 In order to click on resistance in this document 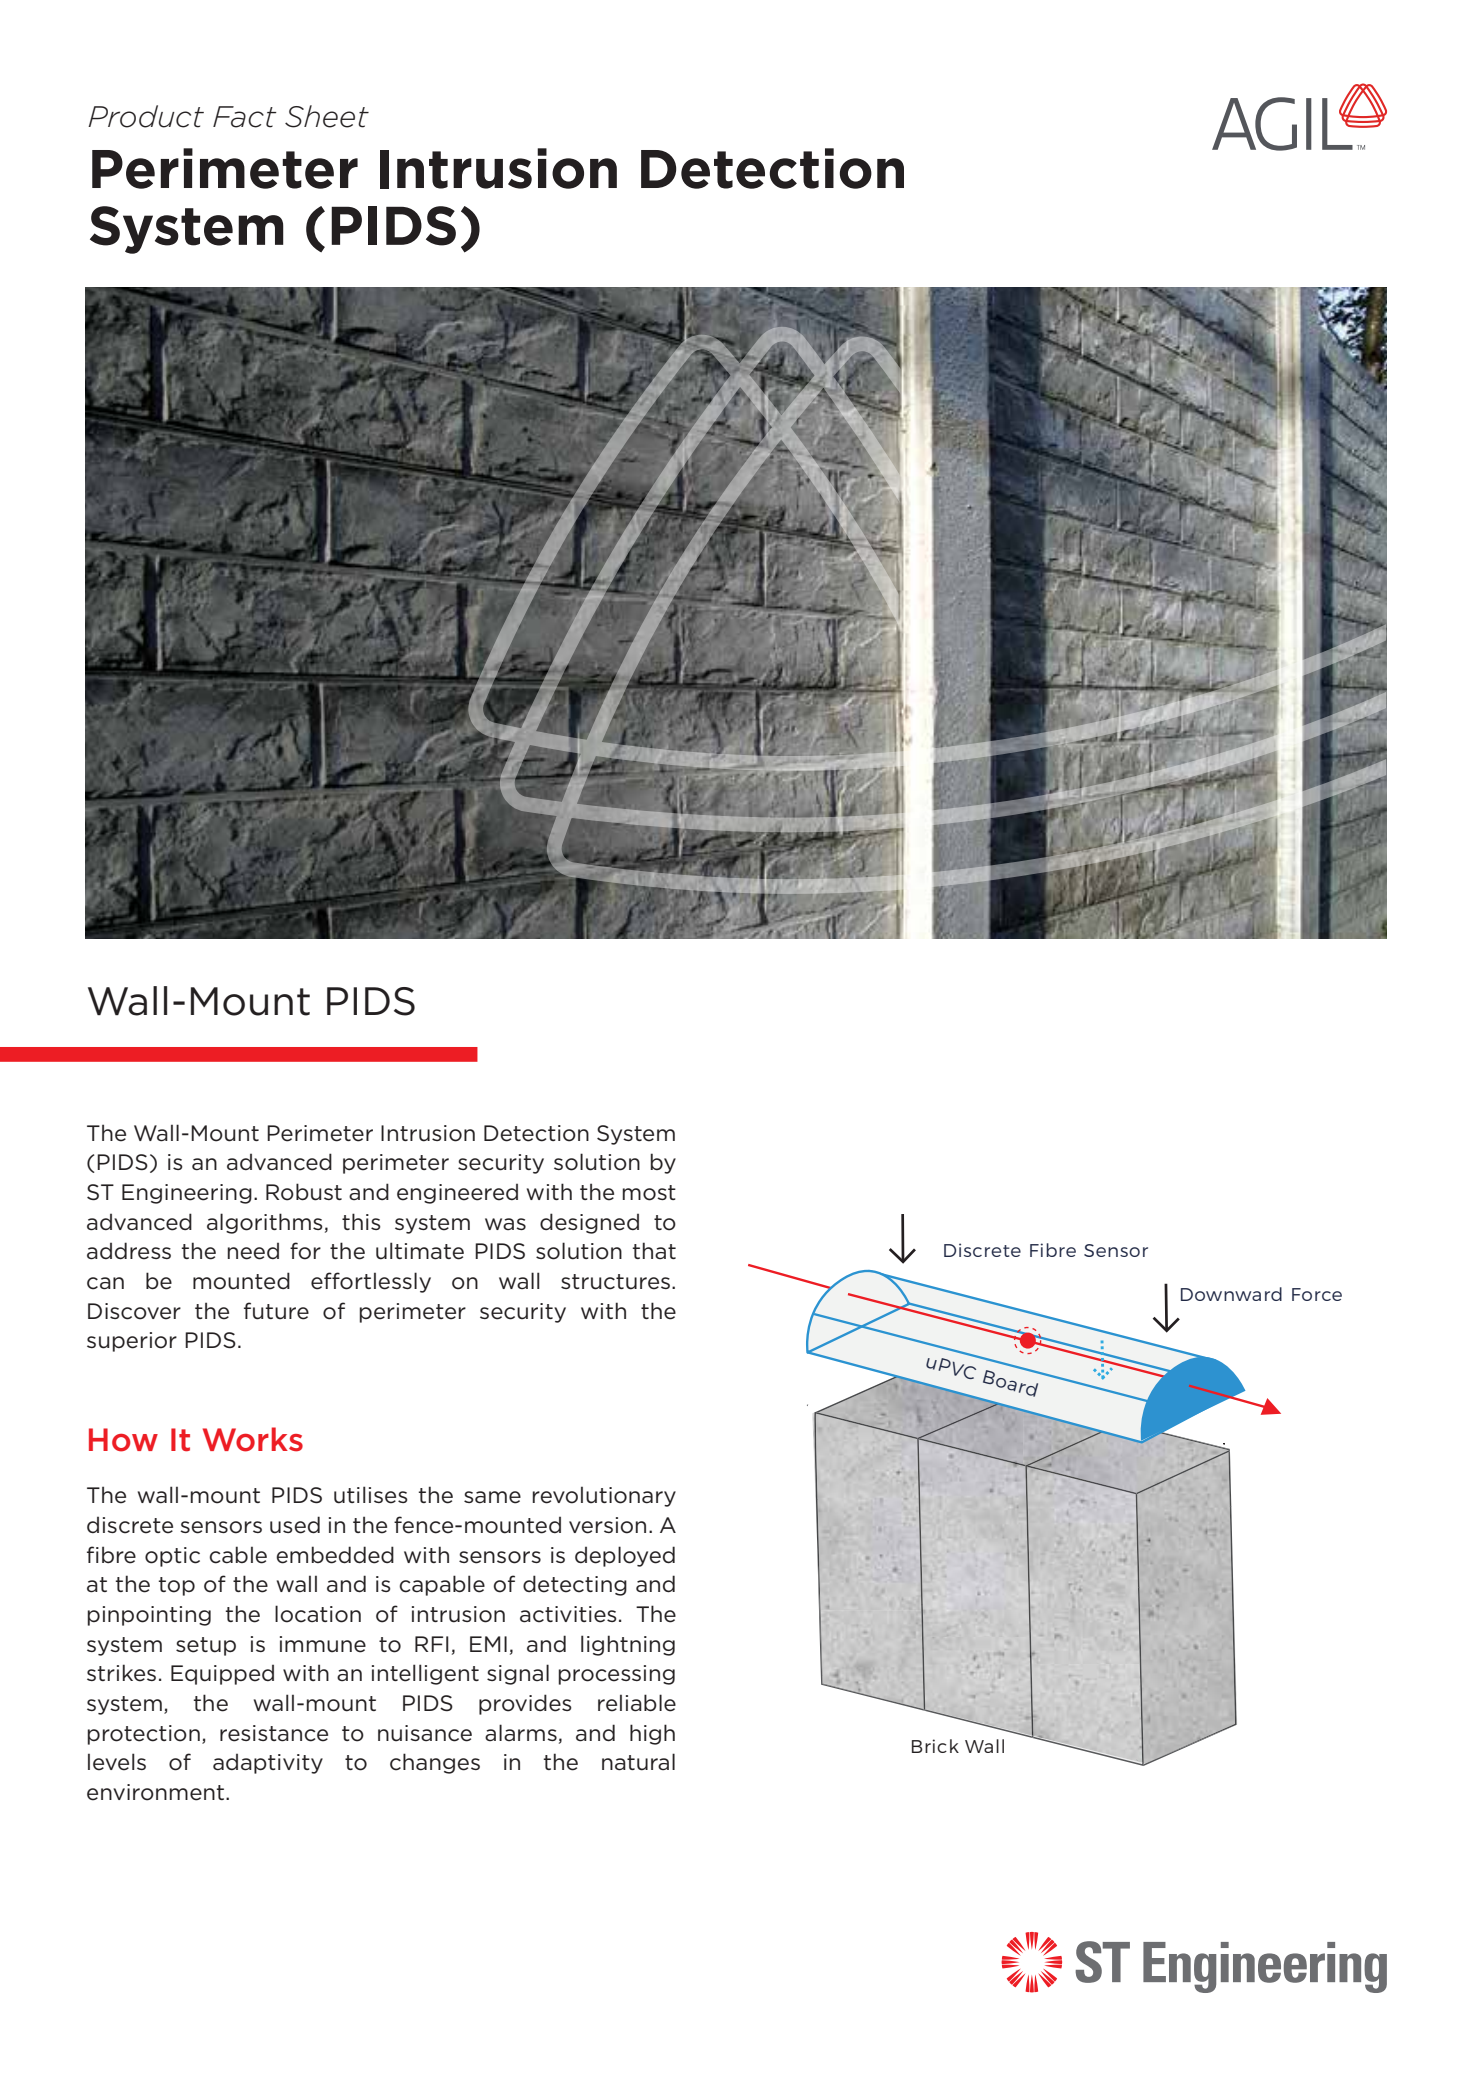, I will do `click(274, 1733)`.
